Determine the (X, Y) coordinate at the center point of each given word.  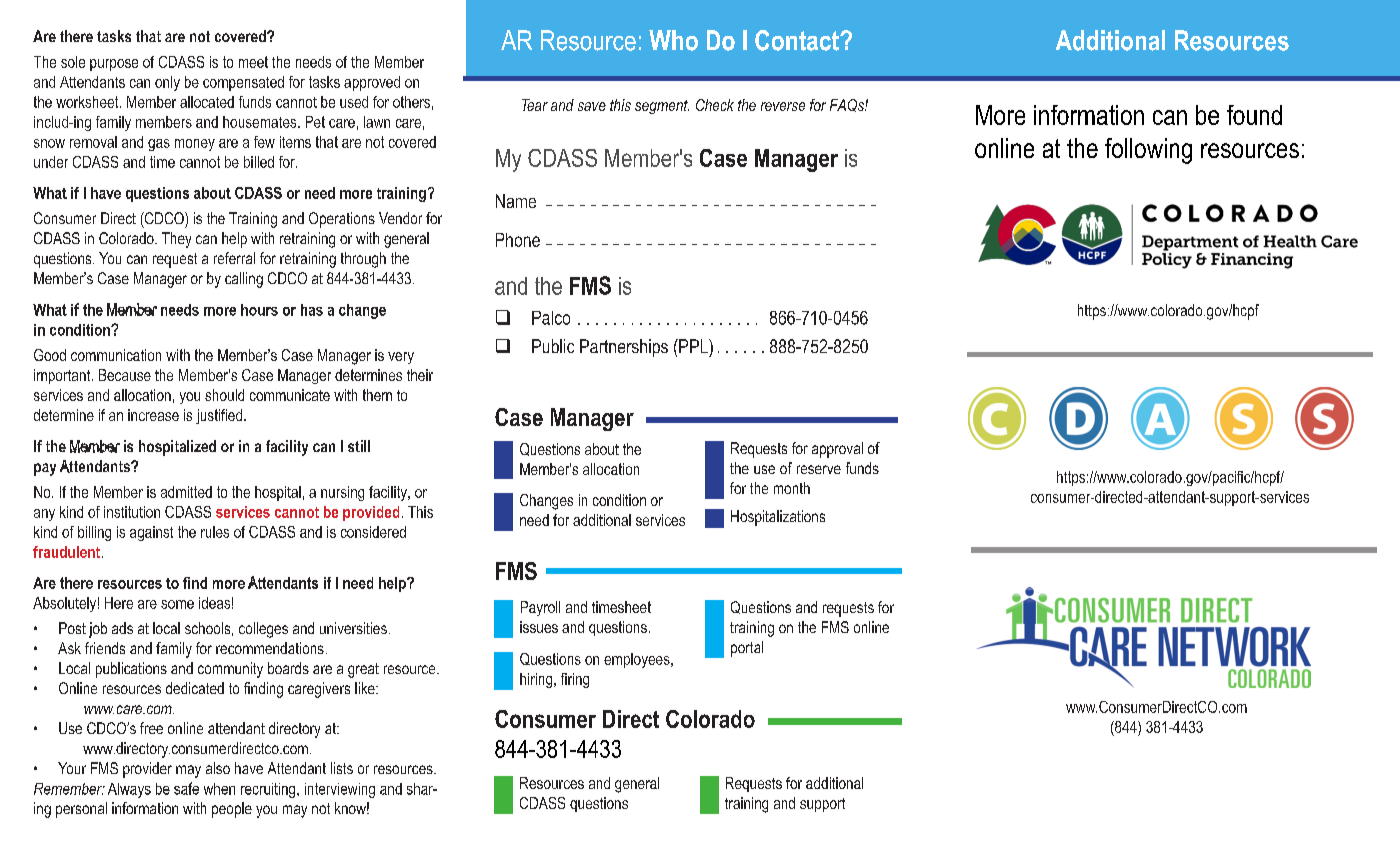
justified (219, 416)
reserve (819, 469)
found (1254, 115)
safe (186, 788)
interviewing (340, 790)
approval (837, 450)
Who (673, 40)
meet (253, 62)
